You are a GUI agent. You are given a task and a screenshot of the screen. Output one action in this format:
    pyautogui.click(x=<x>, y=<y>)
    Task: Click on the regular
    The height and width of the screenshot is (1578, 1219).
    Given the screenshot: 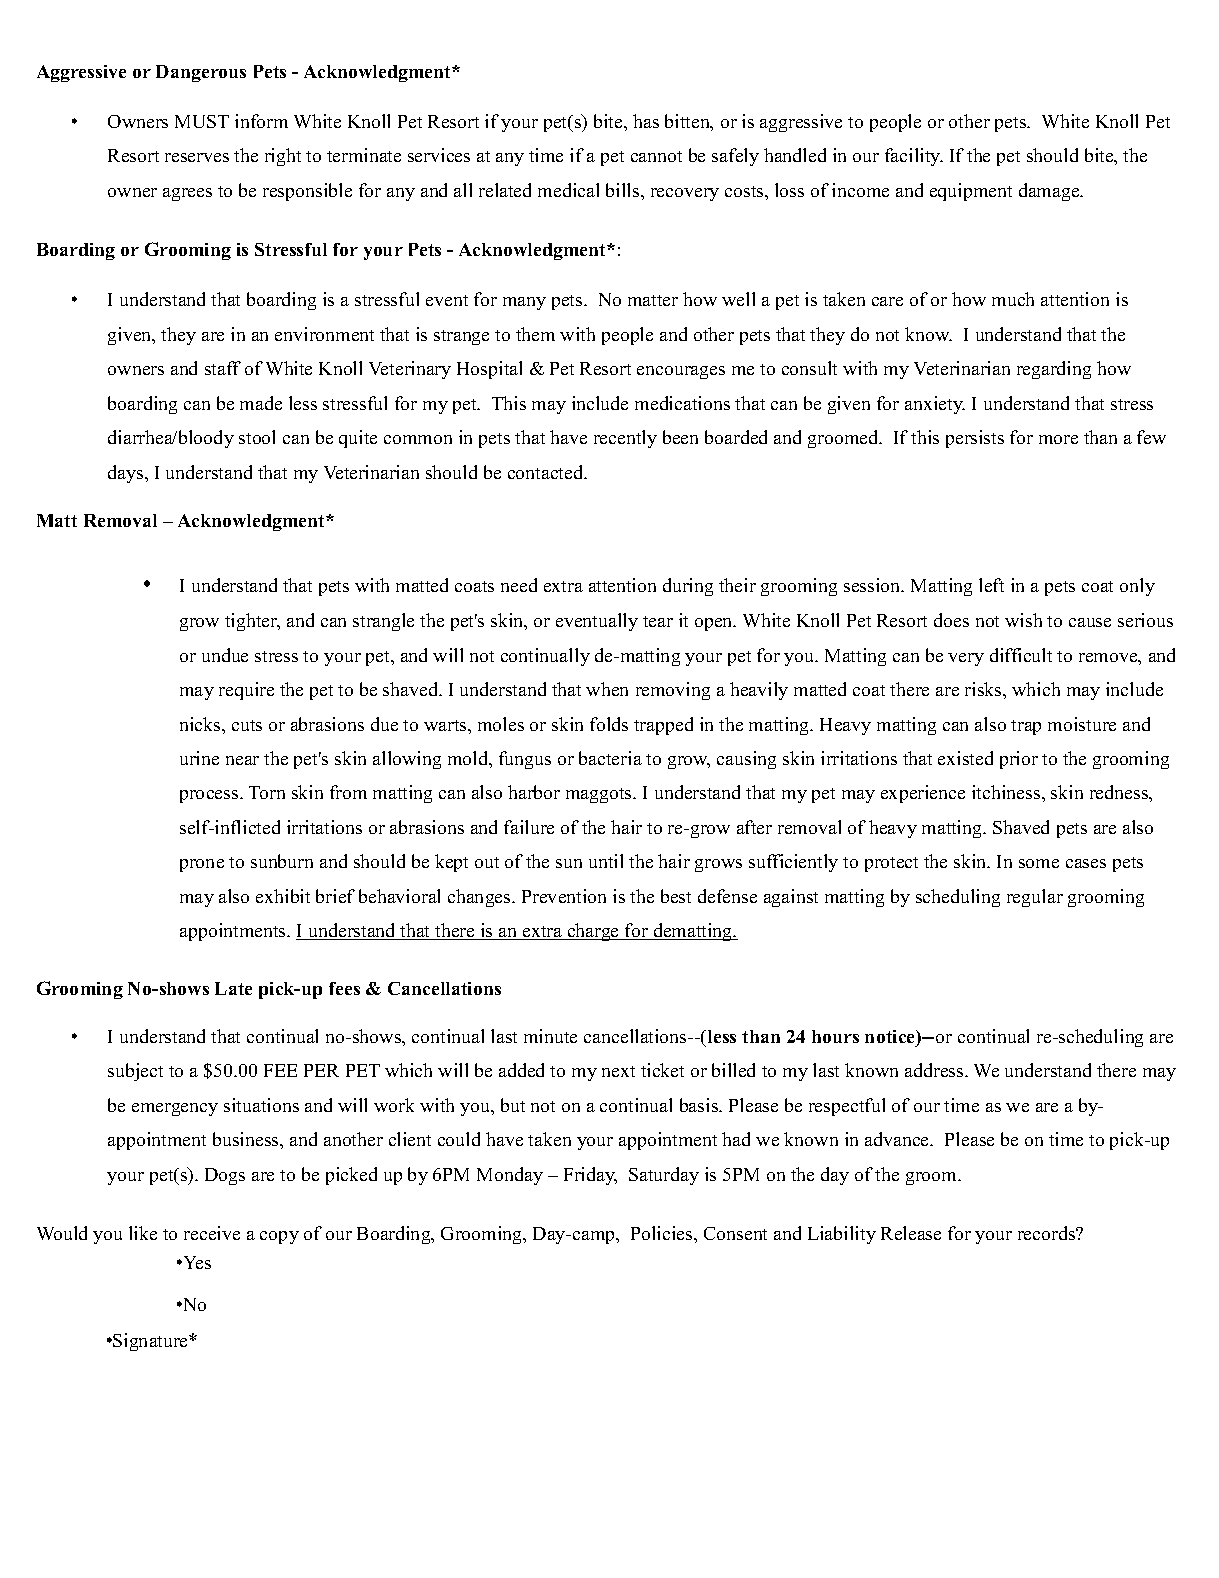 What is the action you would take?
    pyautogui.click(x=1035, y=898)
